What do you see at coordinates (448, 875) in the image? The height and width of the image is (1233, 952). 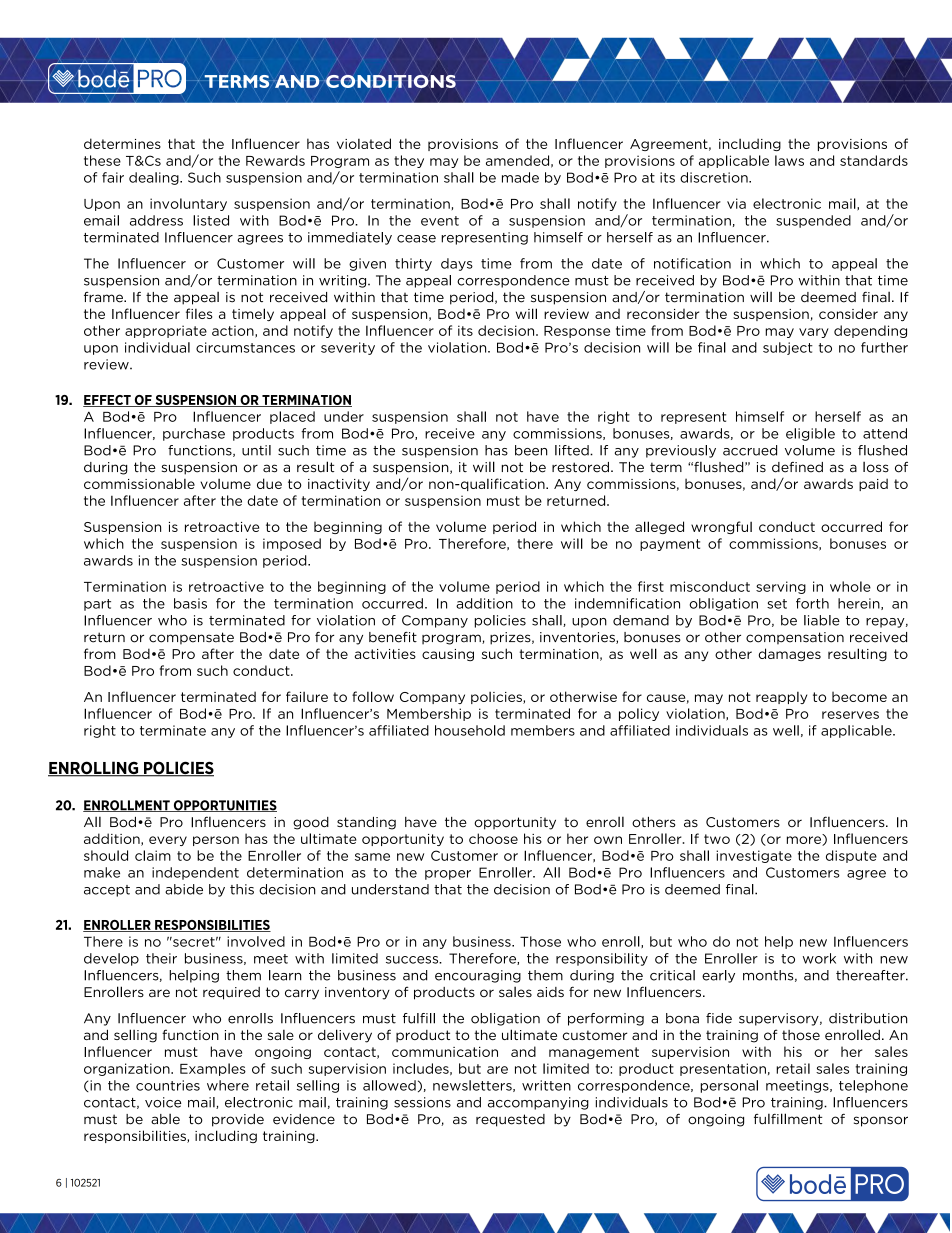 I see `proper` at bounding box center [448, 875].
